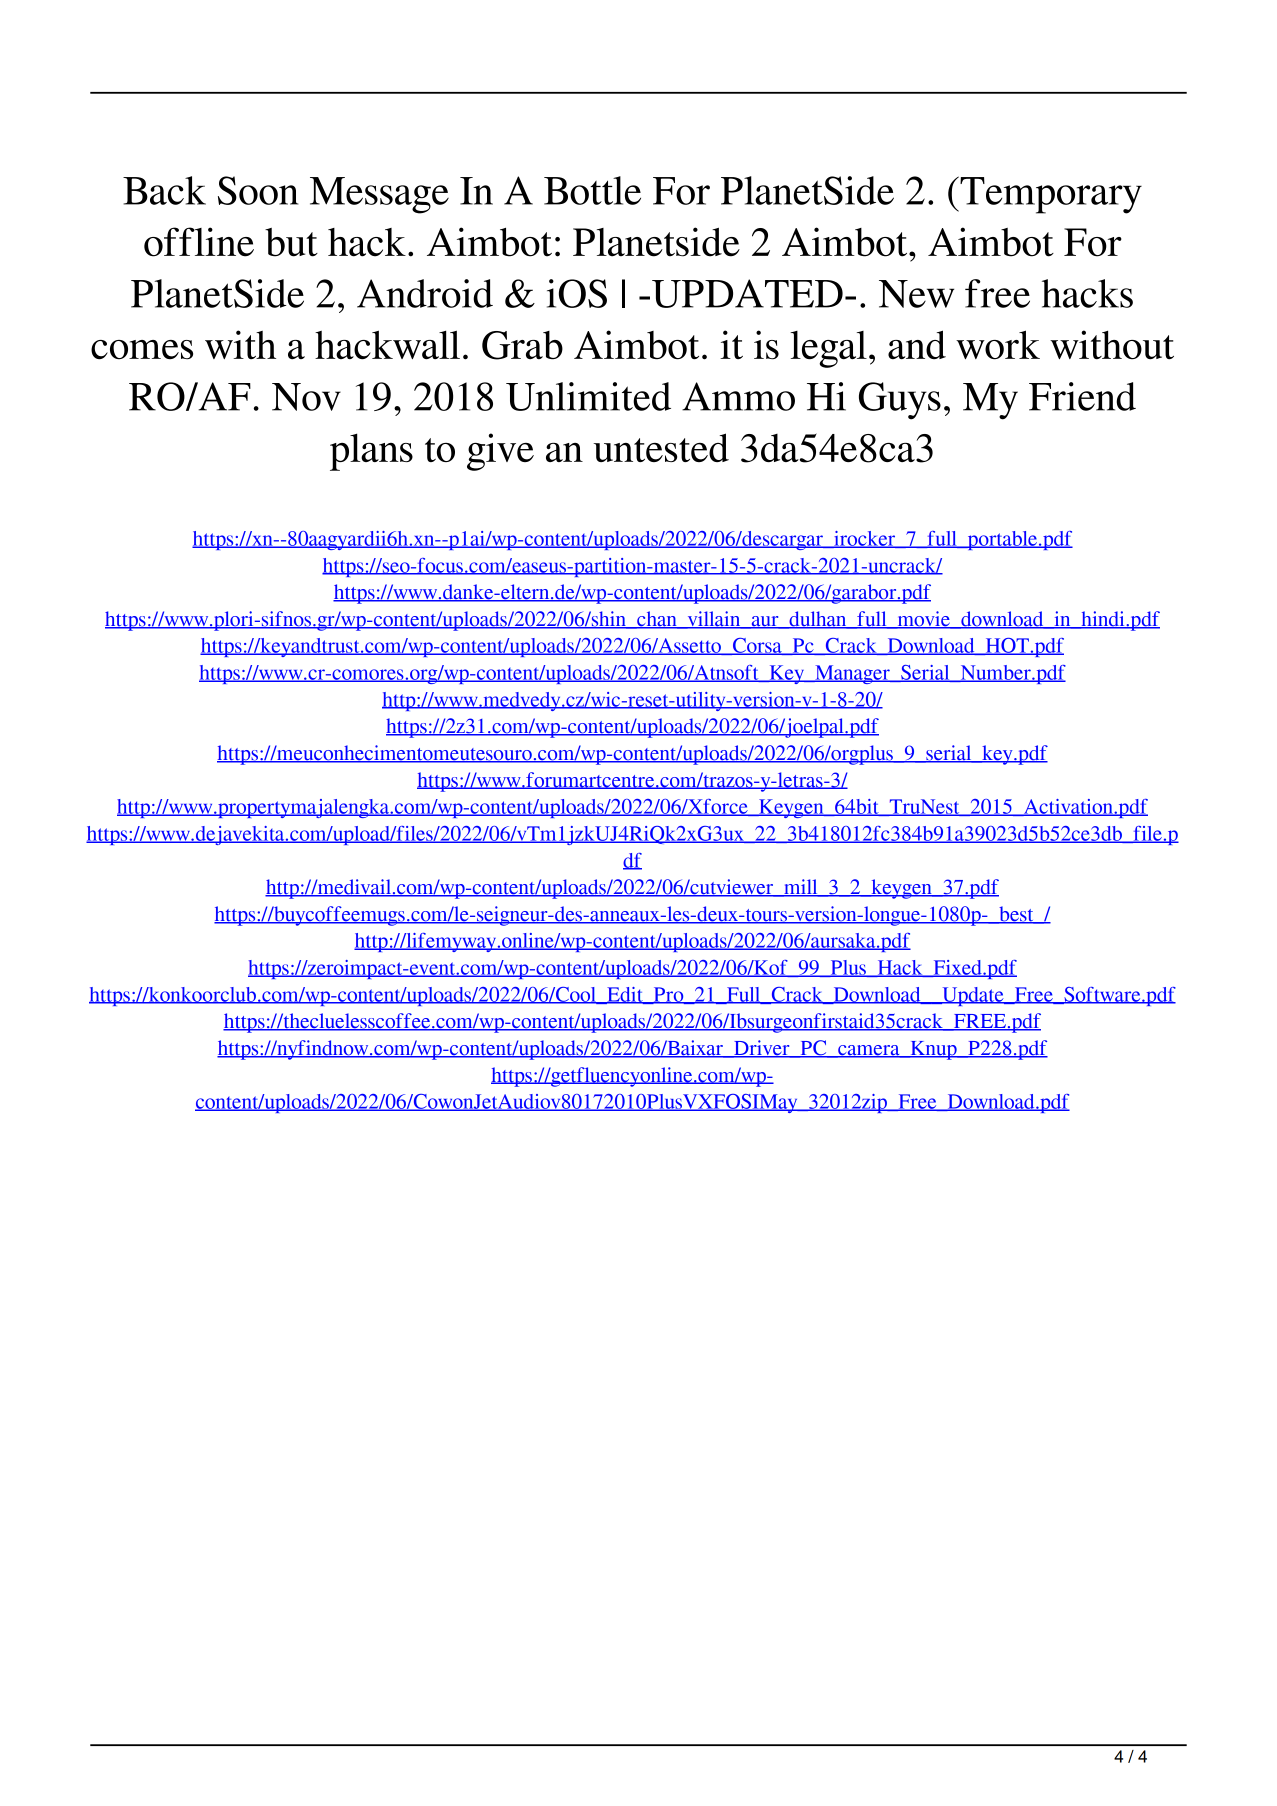 This screenshot has height=1806, width=1277. I want to click on Temporary, so click(1050, 195).
